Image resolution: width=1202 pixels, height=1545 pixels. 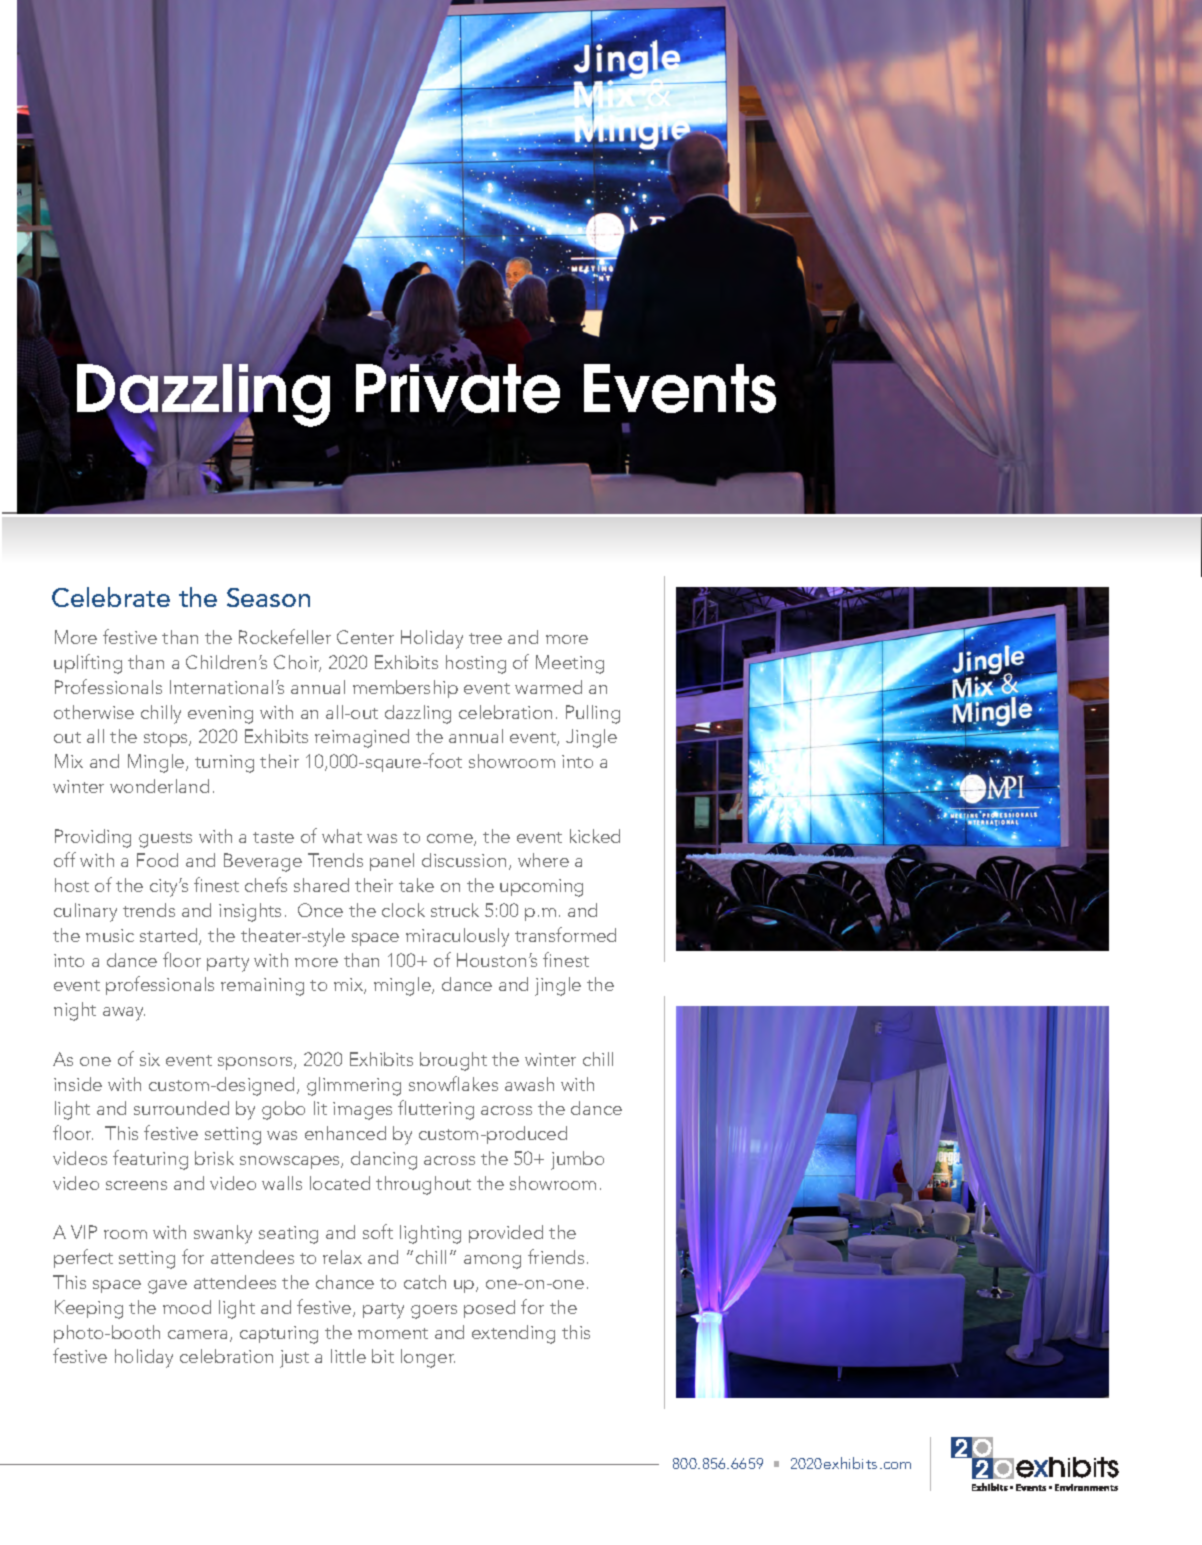 I want to click on uplifting, so click(x=88, y=664).
